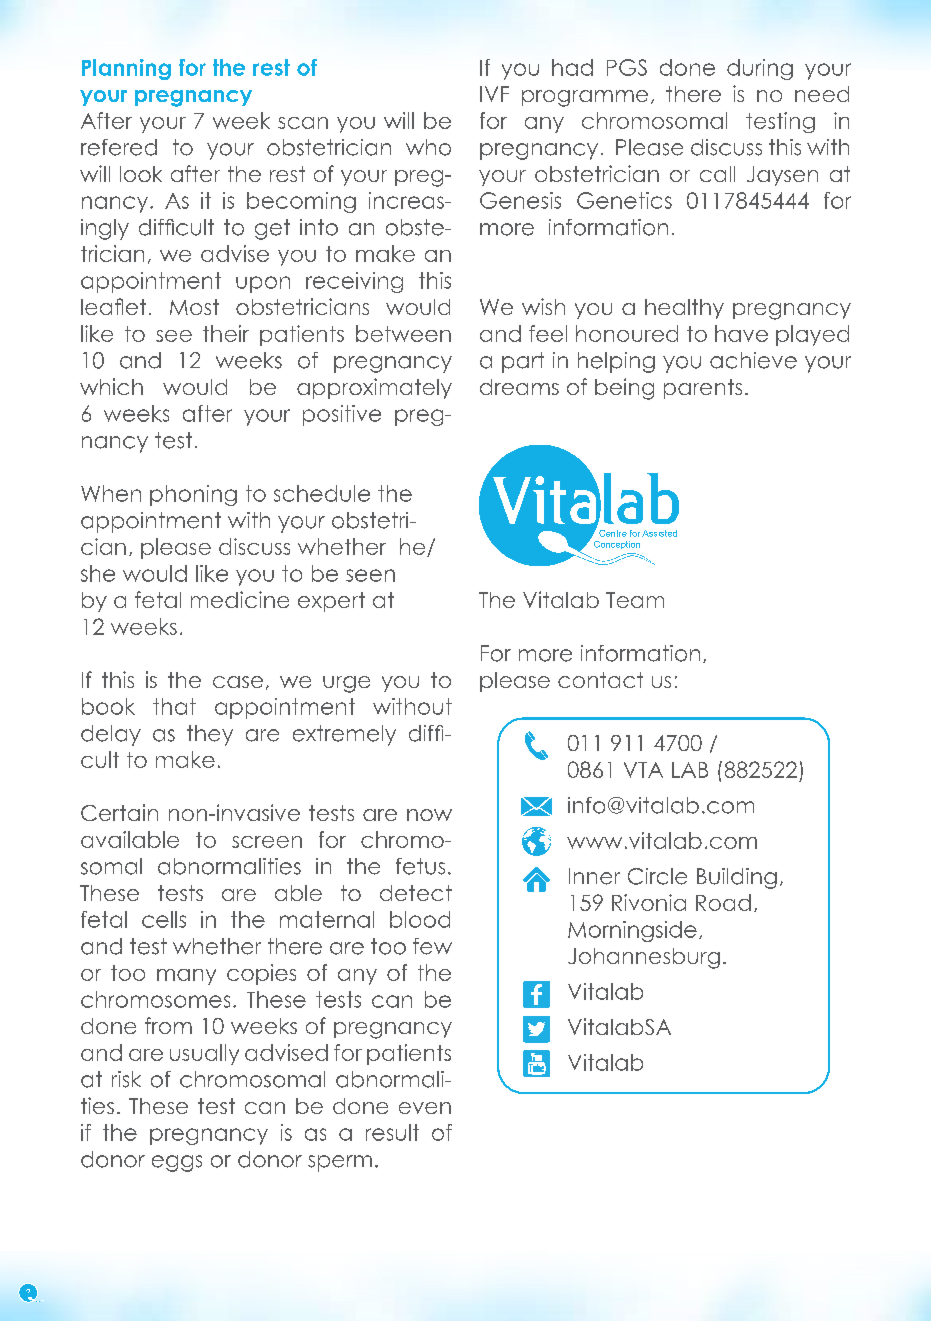 This document has width=931, height=1321. What do you see at coordinates (370, 575) in the document?
I see `seen` at bounding box center [370, 575].
